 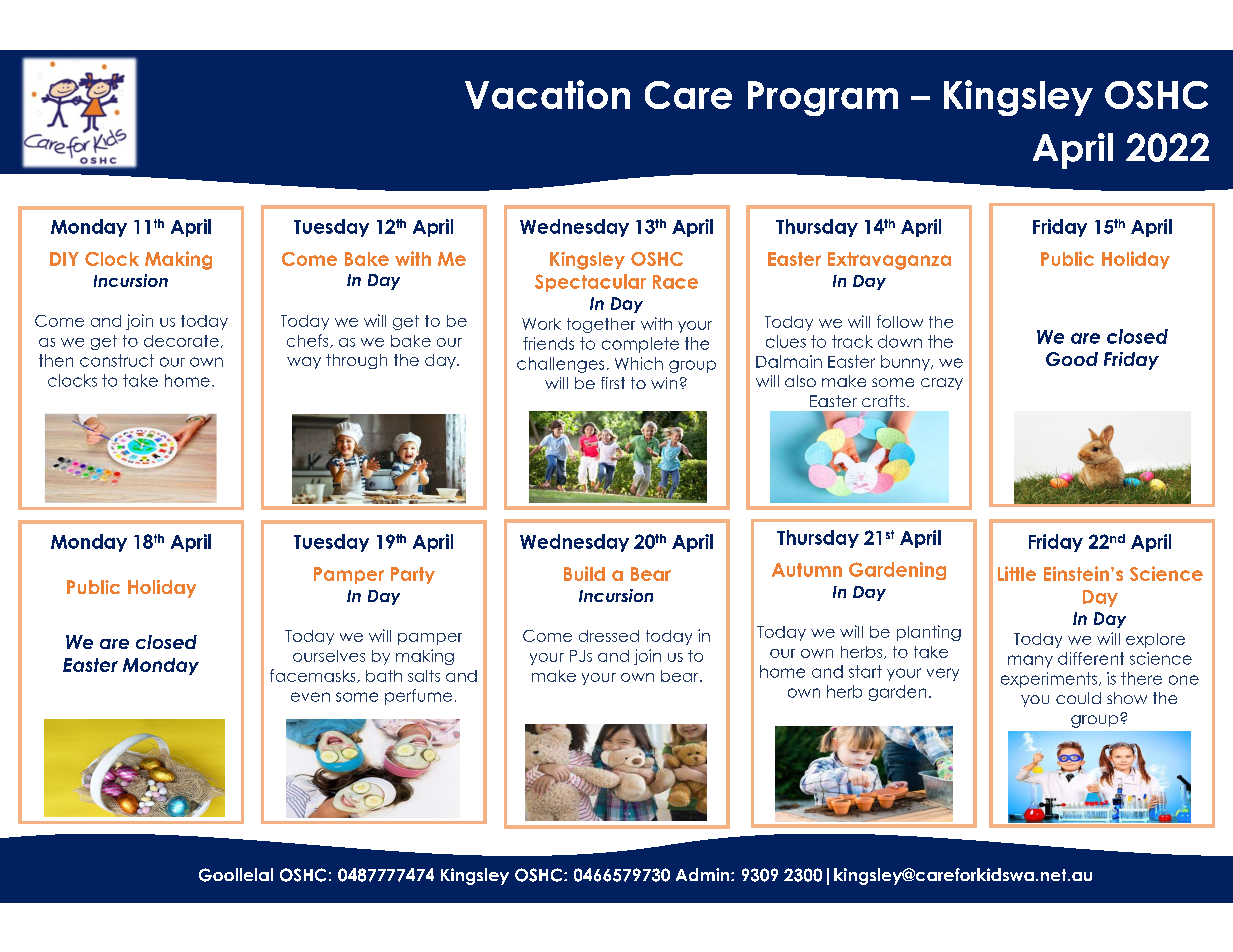 What do you see at coordinates (310, 697) in the screenshot?
I see `even` at bounding box center [310, 697].
